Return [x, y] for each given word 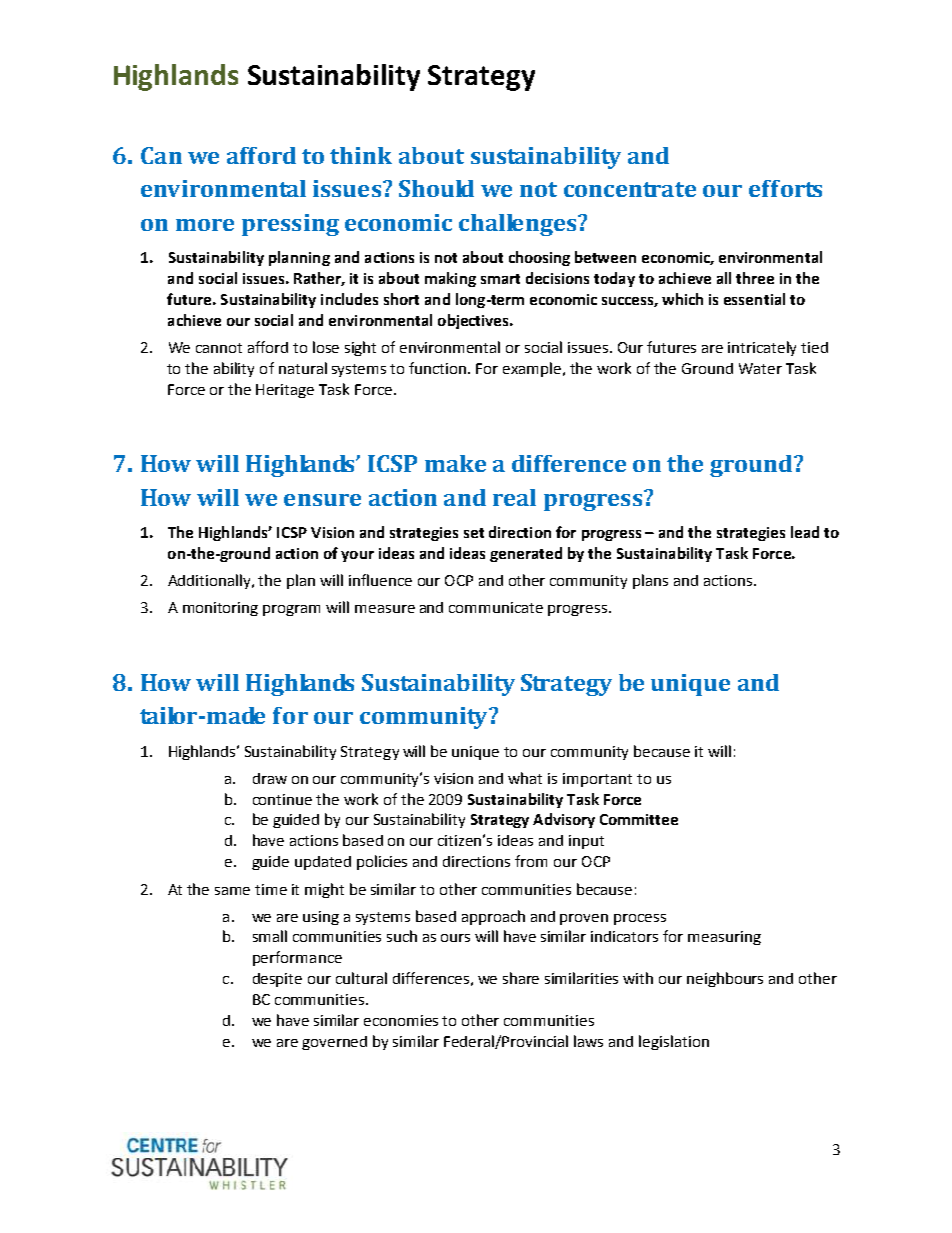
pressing [290, 225]
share [521, 978]
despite [277, 980]
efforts [785, 188]
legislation [674, 1042]
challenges [519, 225]
